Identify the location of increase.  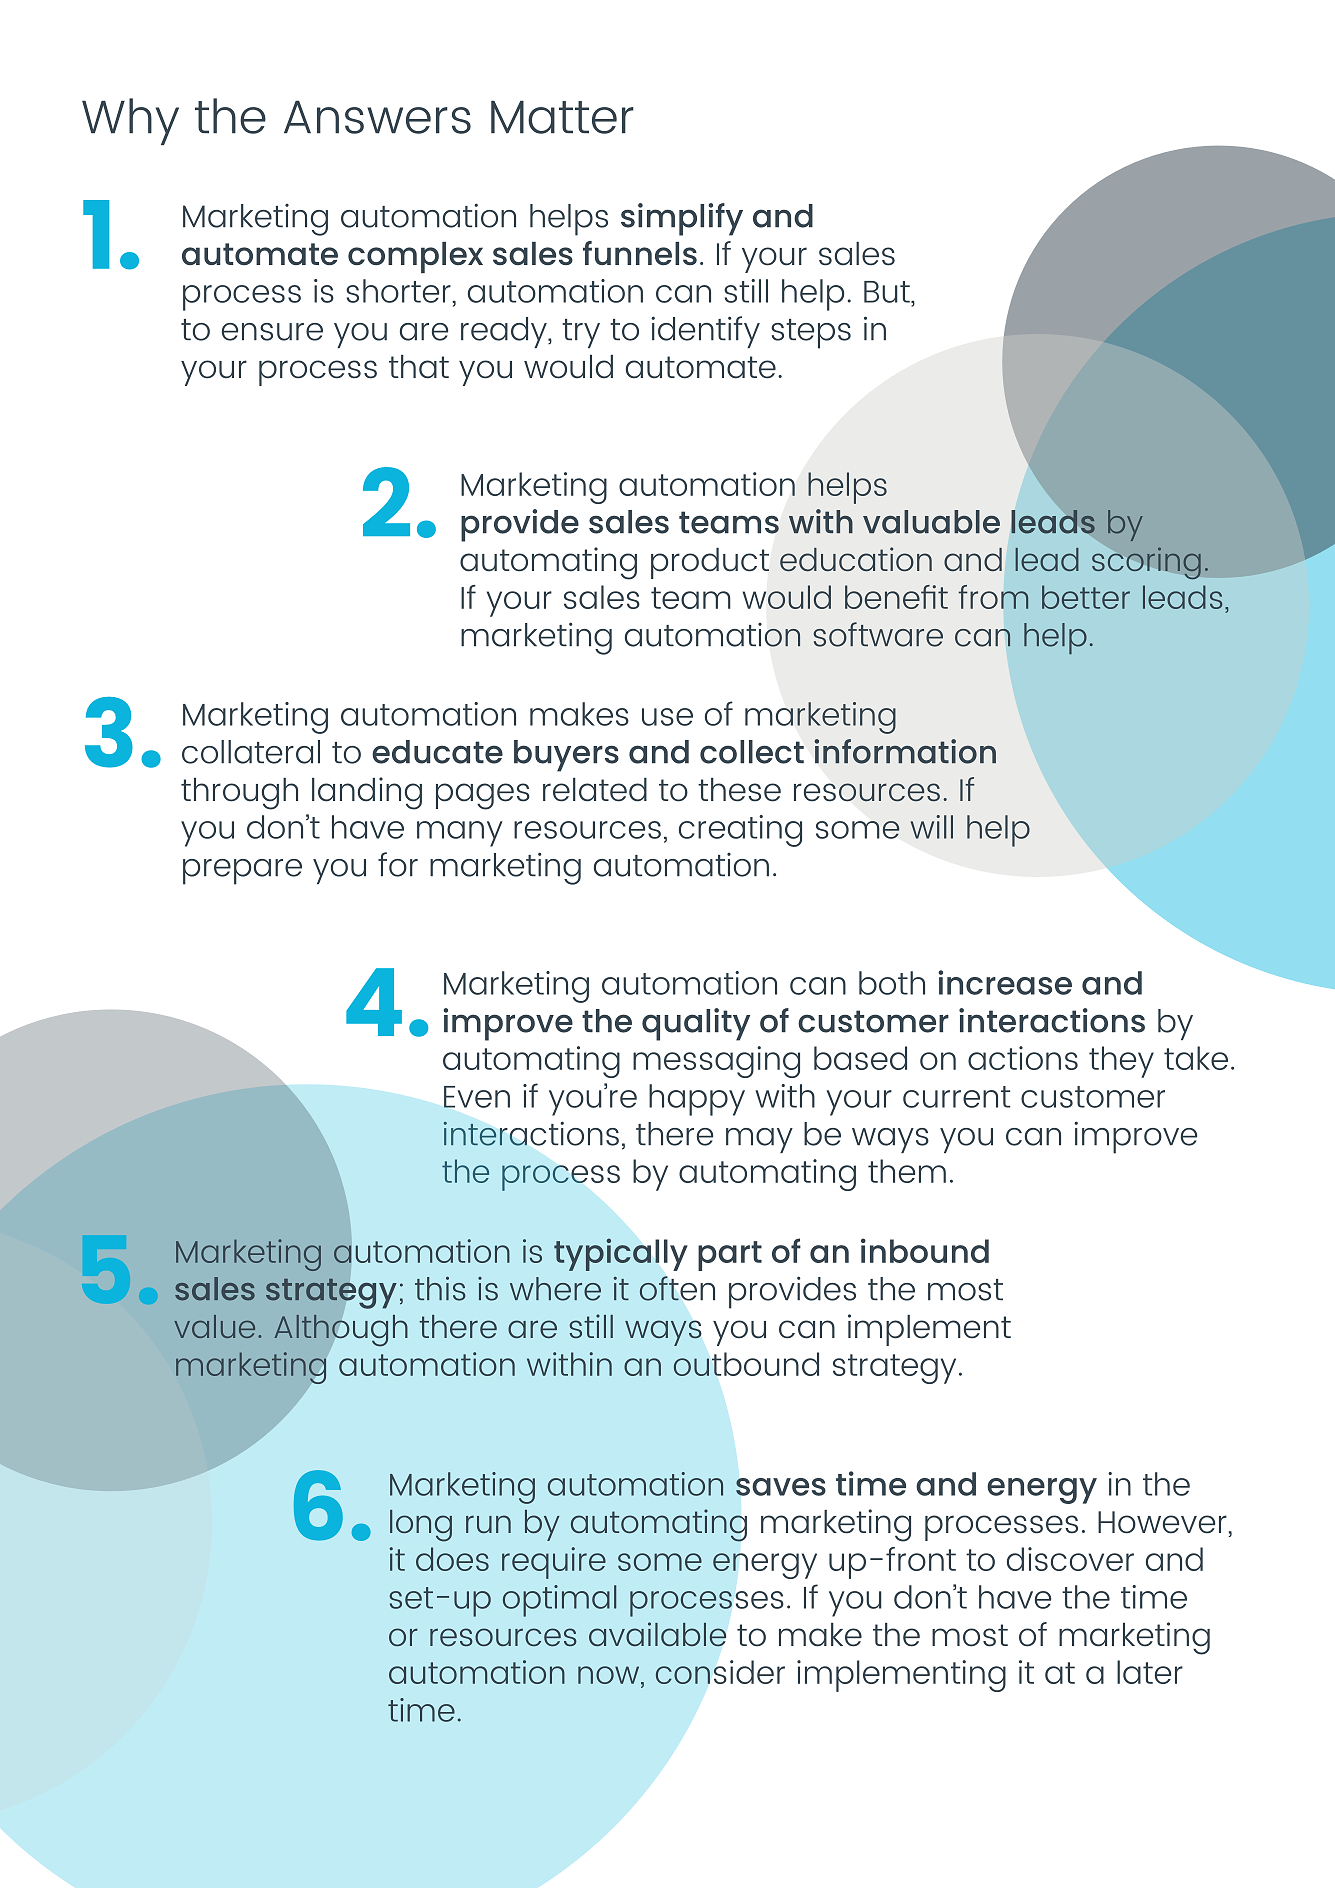
(1005, 982).
